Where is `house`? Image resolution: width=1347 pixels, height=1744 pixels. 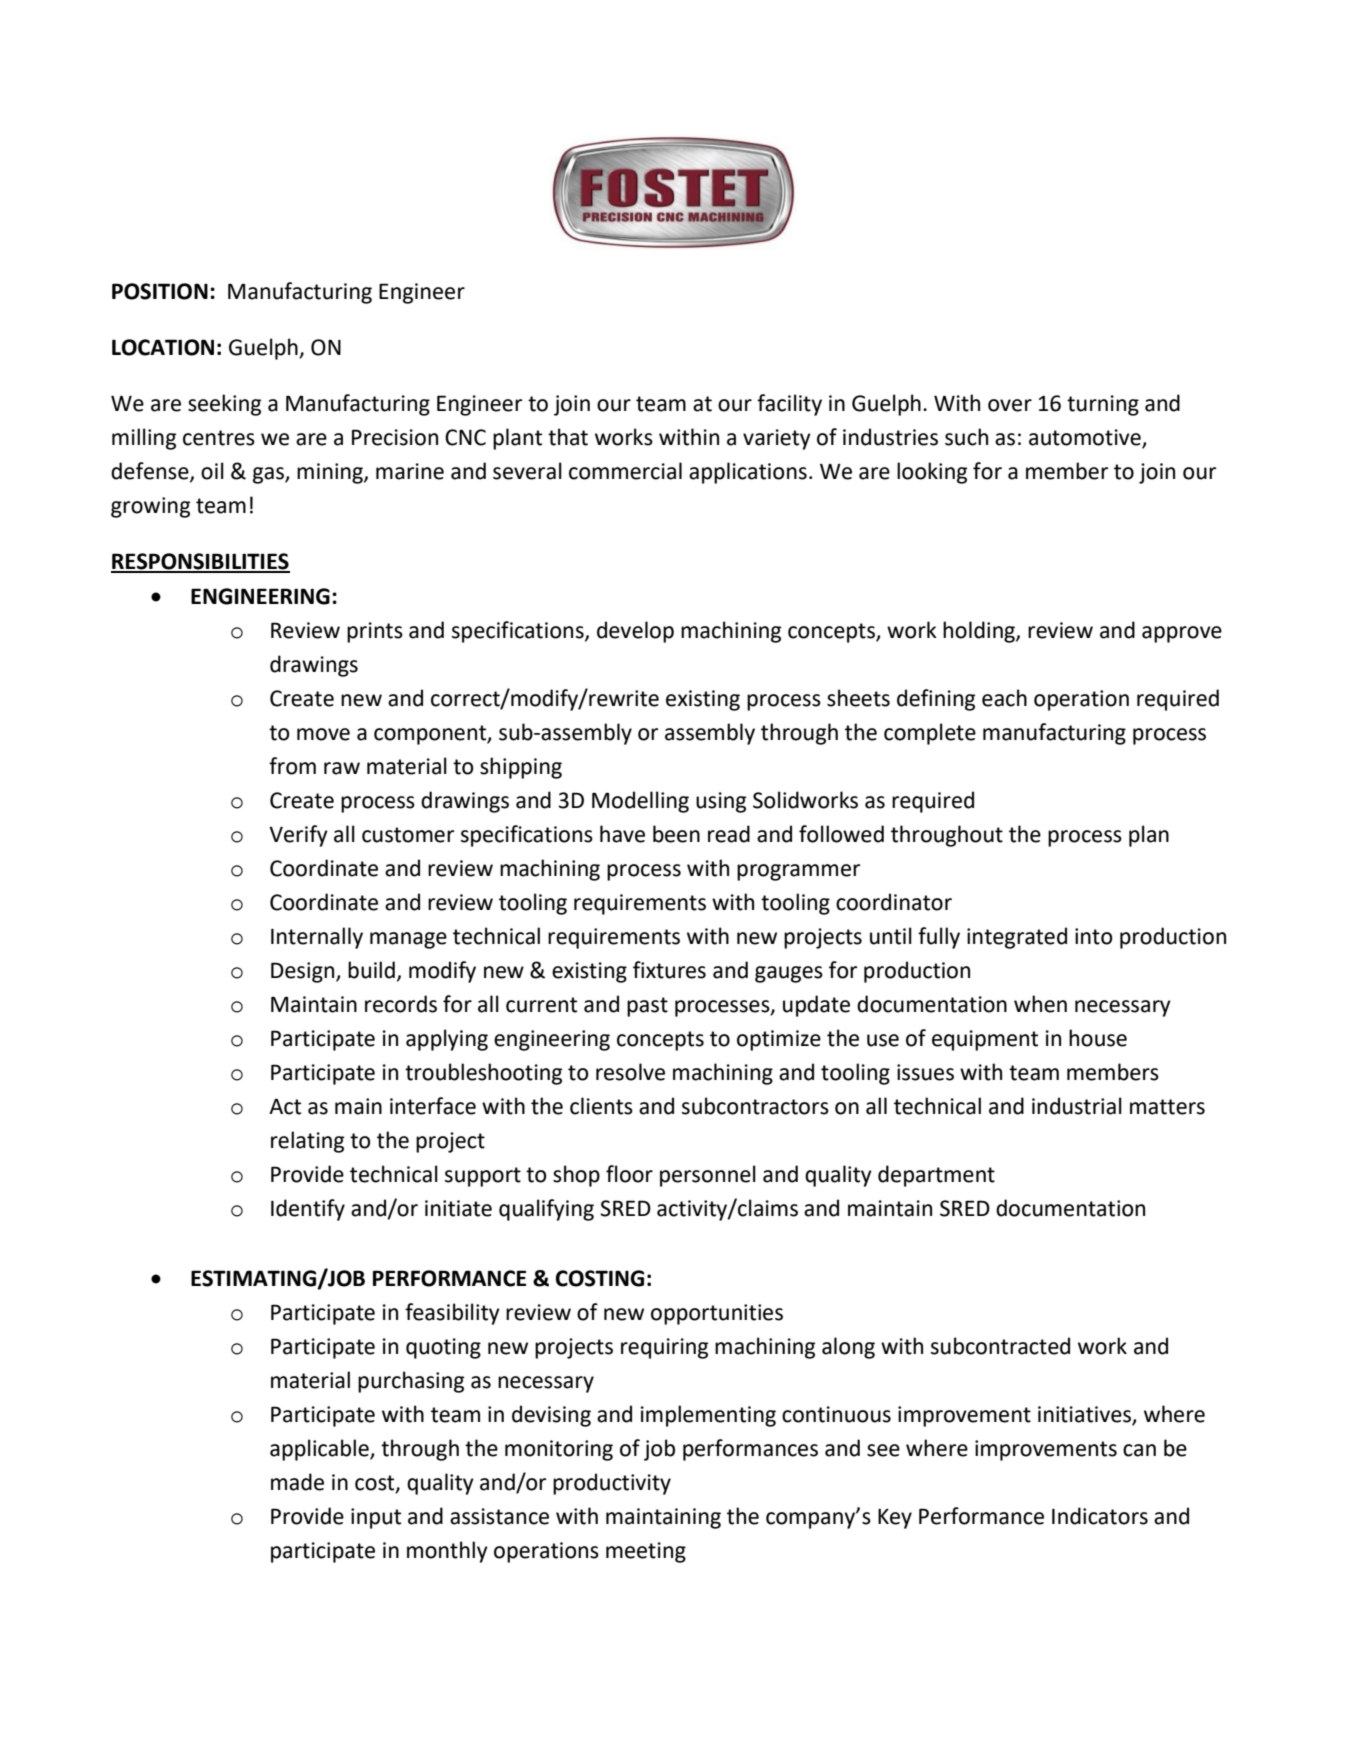
house is located at coordinates (1098, 1038).
